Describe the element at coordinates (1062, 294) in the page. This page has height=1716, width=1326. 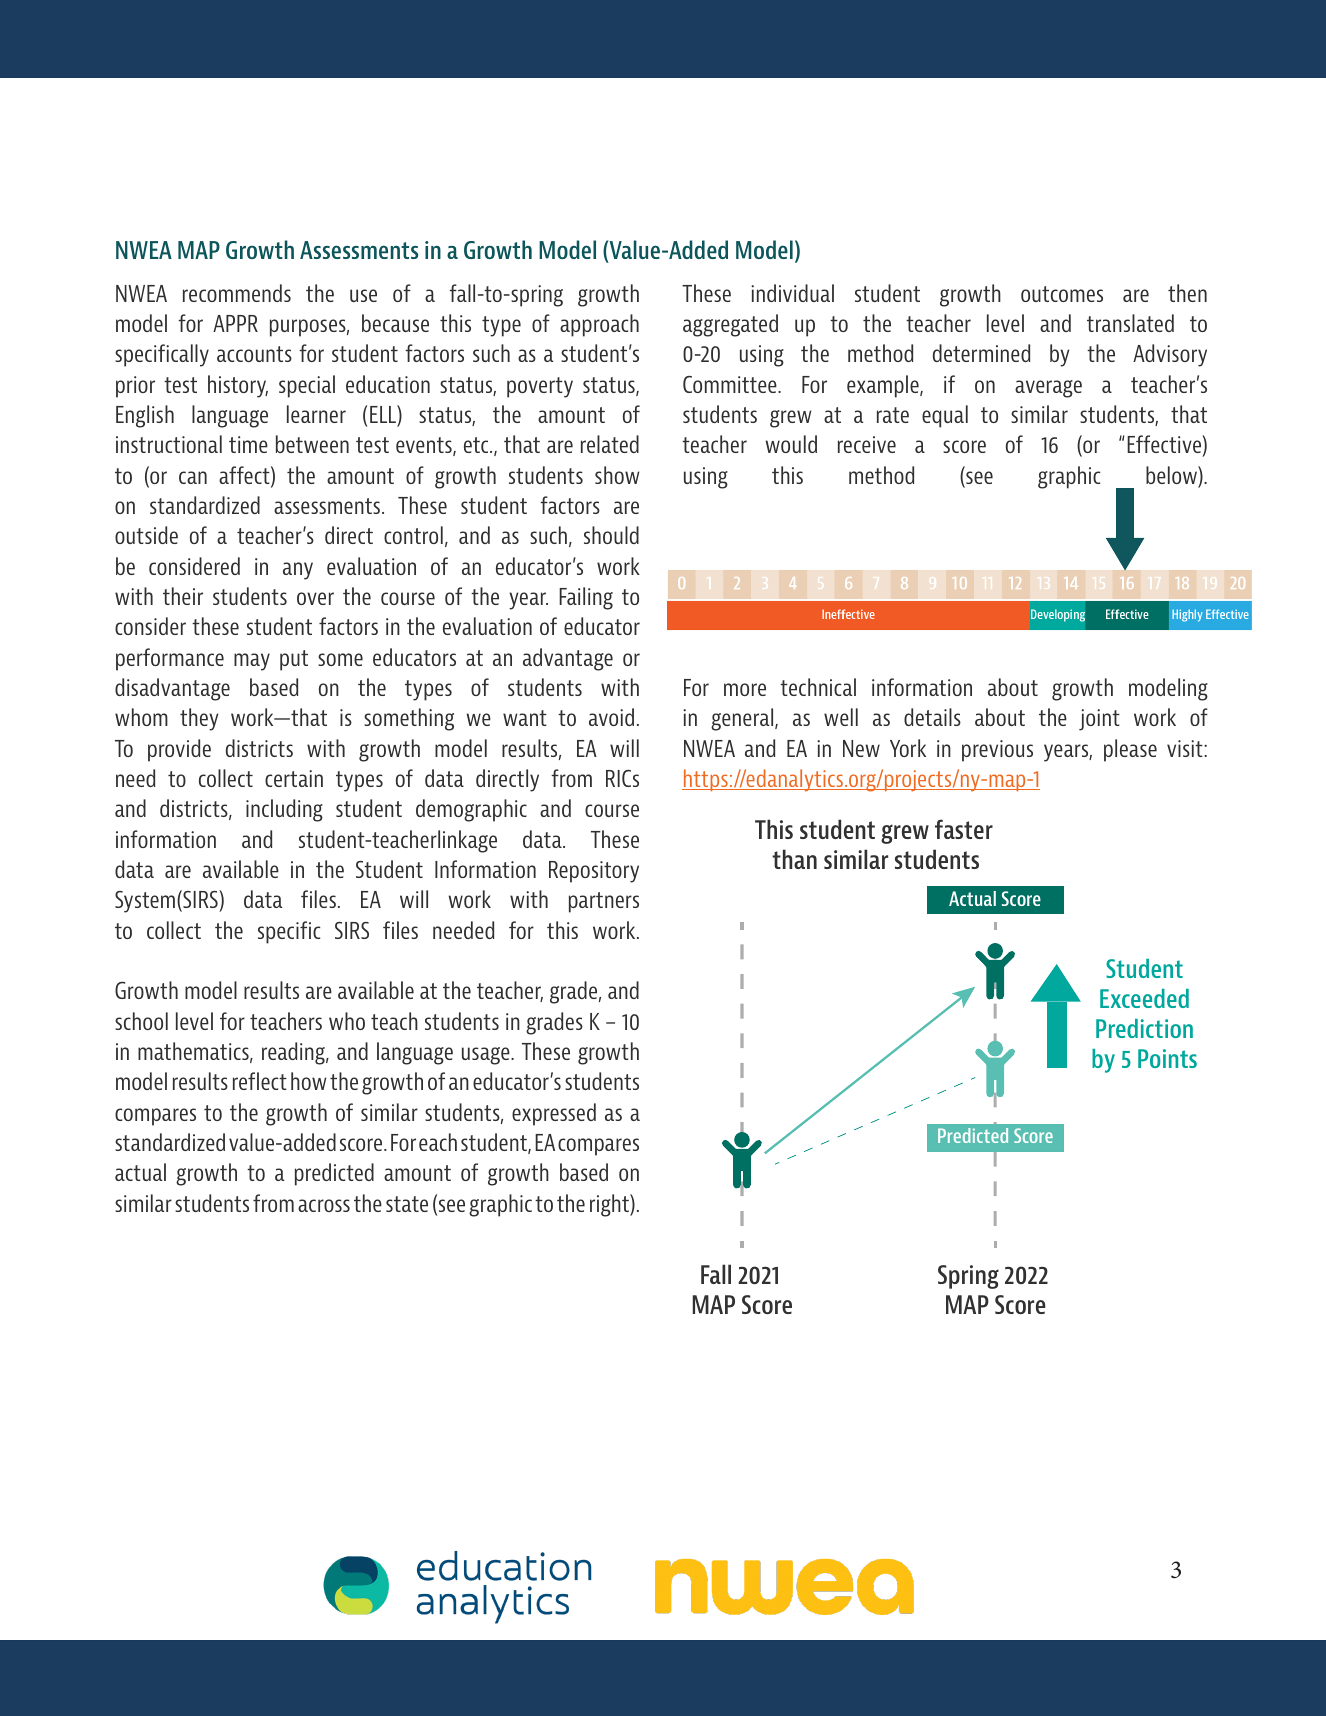
I see `outcomes` at that location.
